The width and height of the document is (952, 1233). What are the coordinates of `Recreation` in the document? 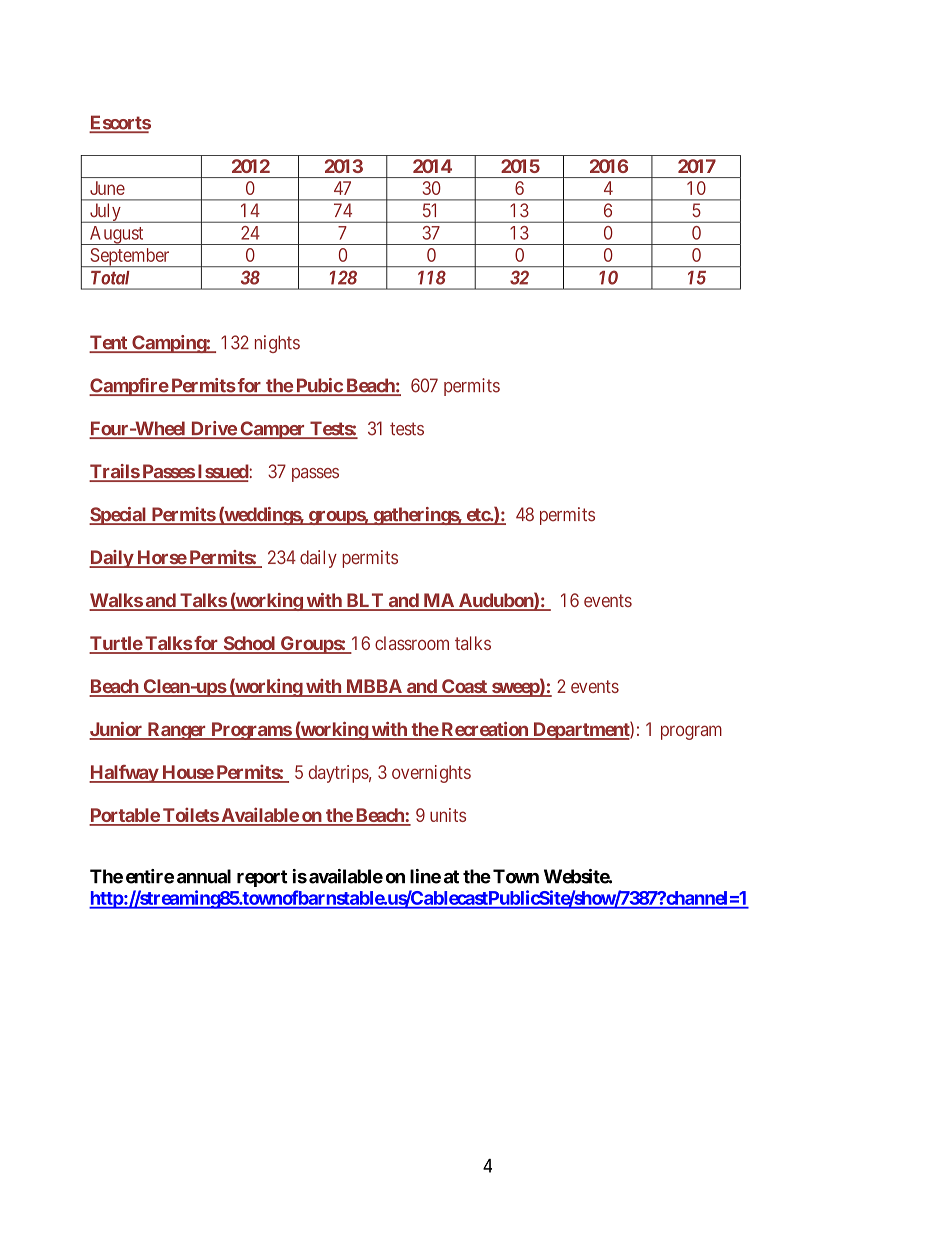 It's located at (484, 730).
